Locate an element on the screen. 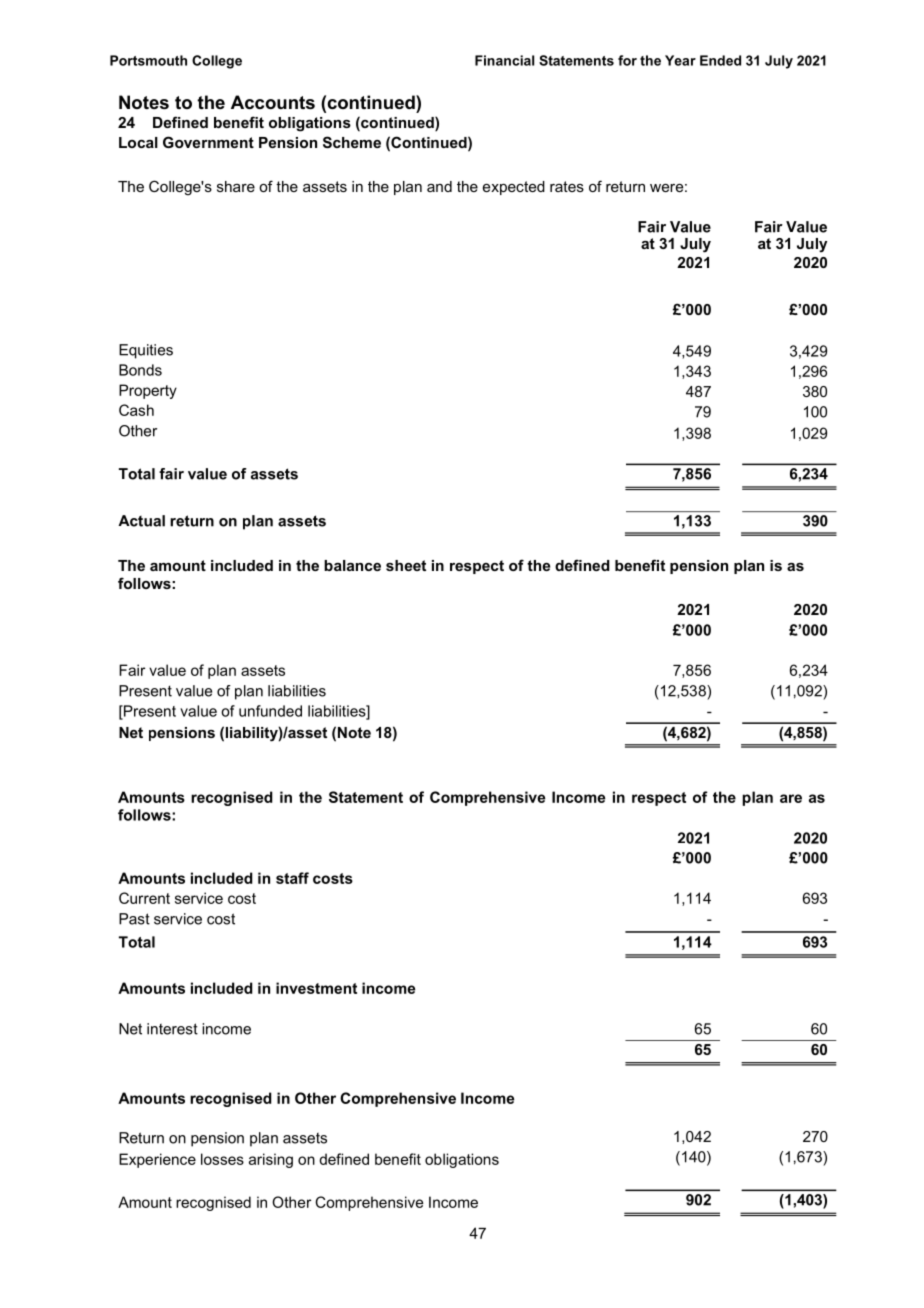 This screenshot has height=1308, width=924. losses is located at coordinates (222, 1159).
